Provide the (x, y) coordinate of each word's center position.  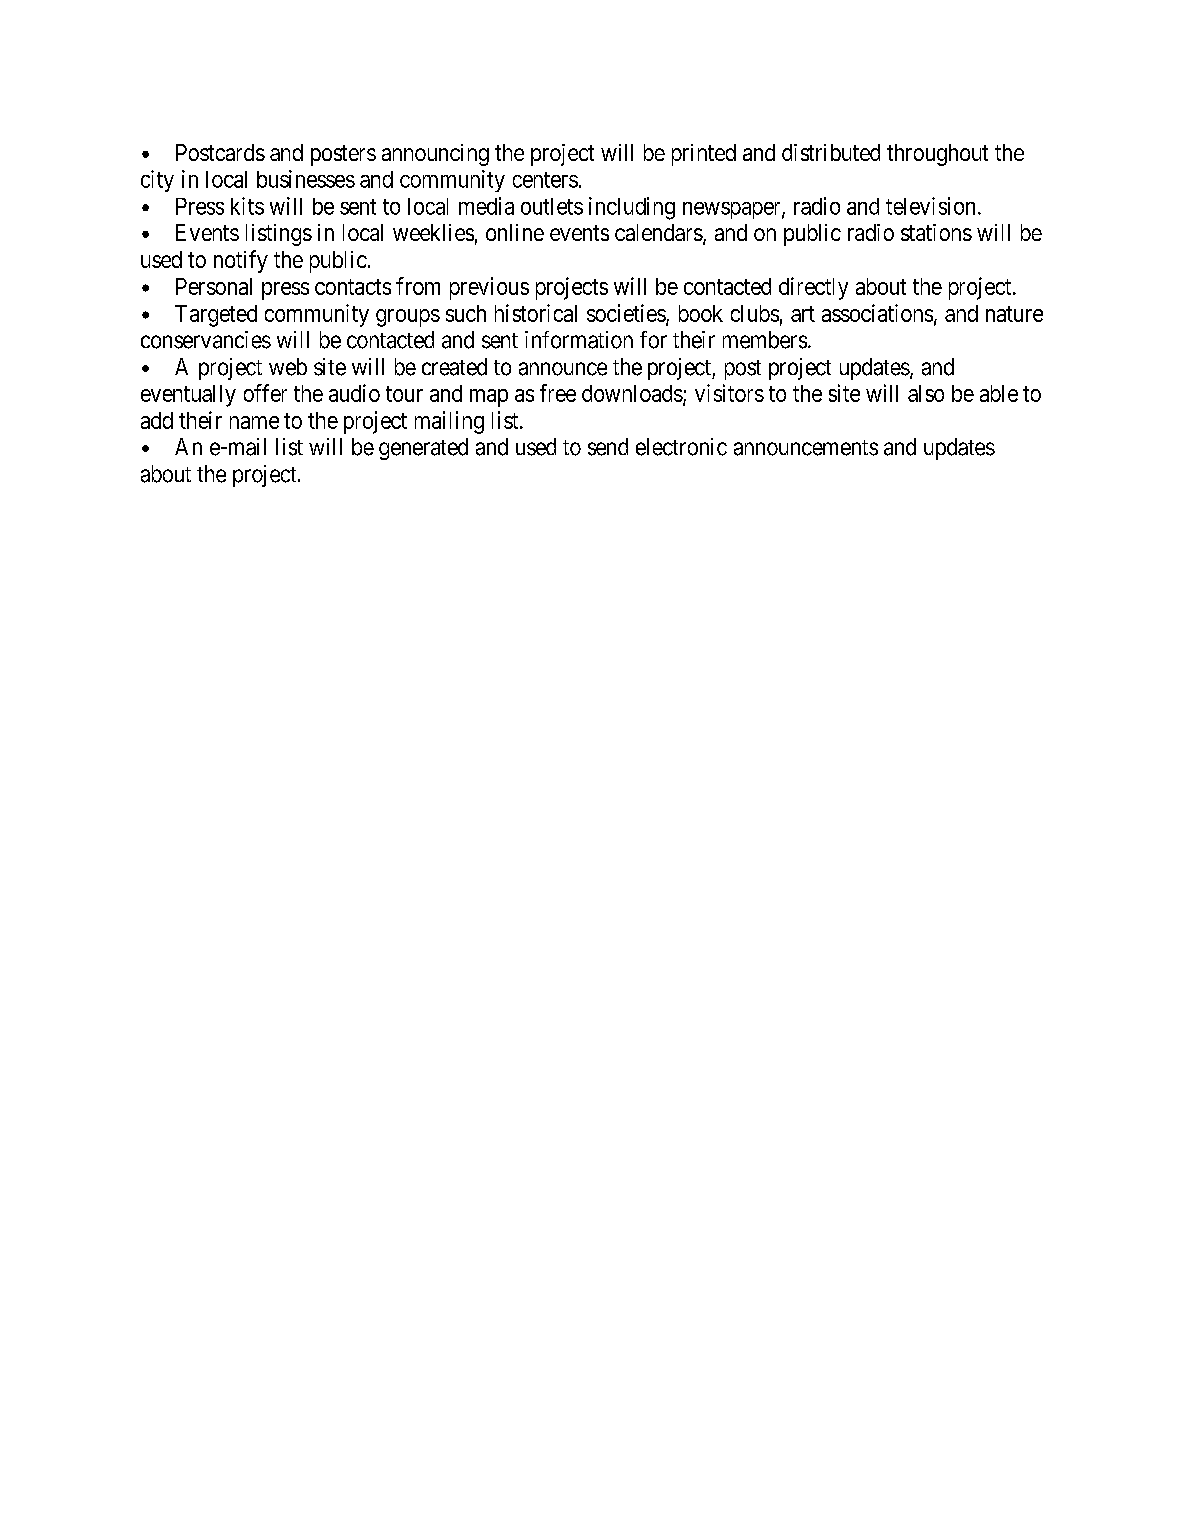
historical (536, 313)
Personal (214, 286)
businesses (306, 179)
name (254, 422)
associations (877, 313)
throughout (937, 155)
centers (545, 180)
